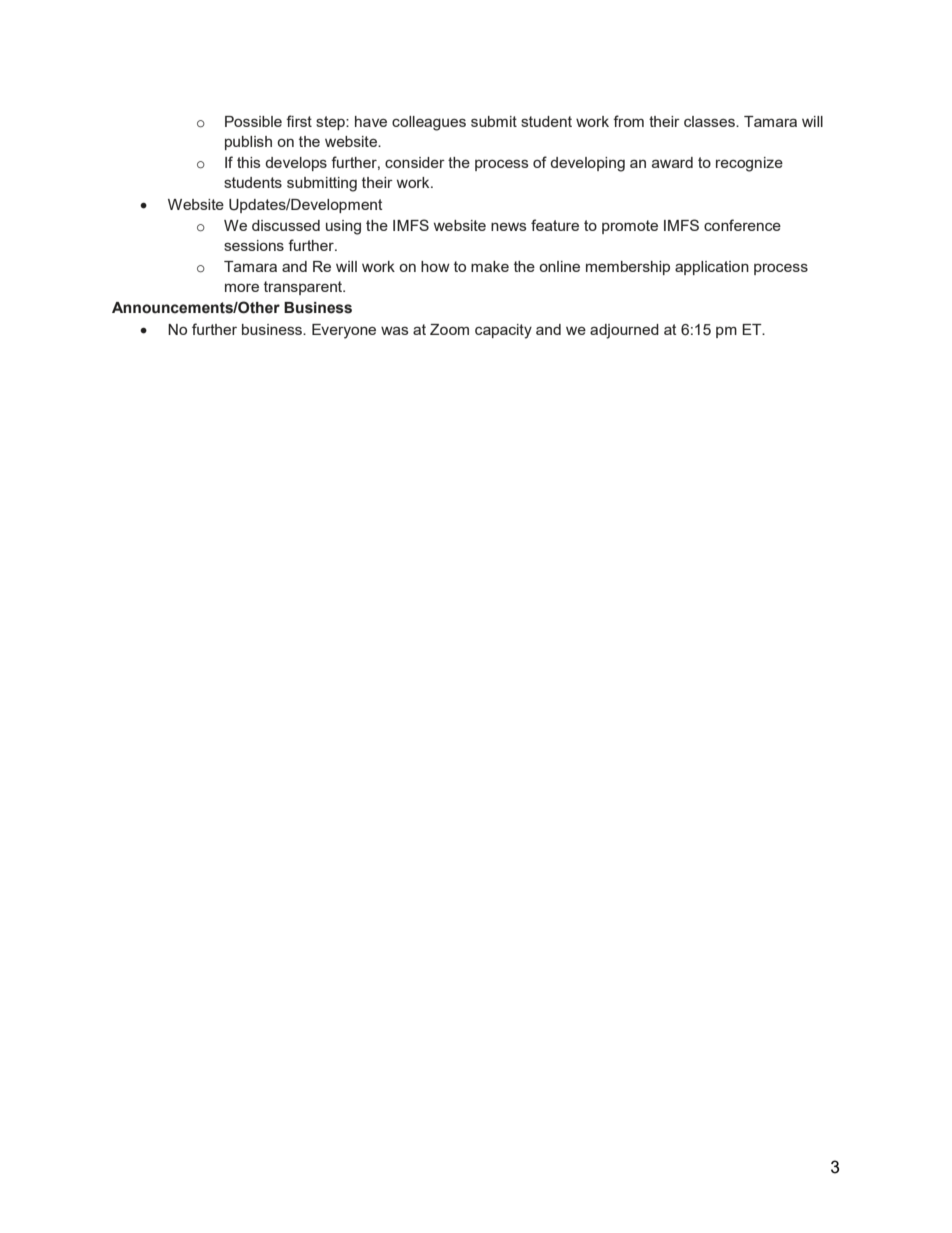 This screenshot has width=952, height=1233. What do you see at coordinates (429, 123) in the screenshot?
I see `colleagues` at bounding box center [429, 123].
